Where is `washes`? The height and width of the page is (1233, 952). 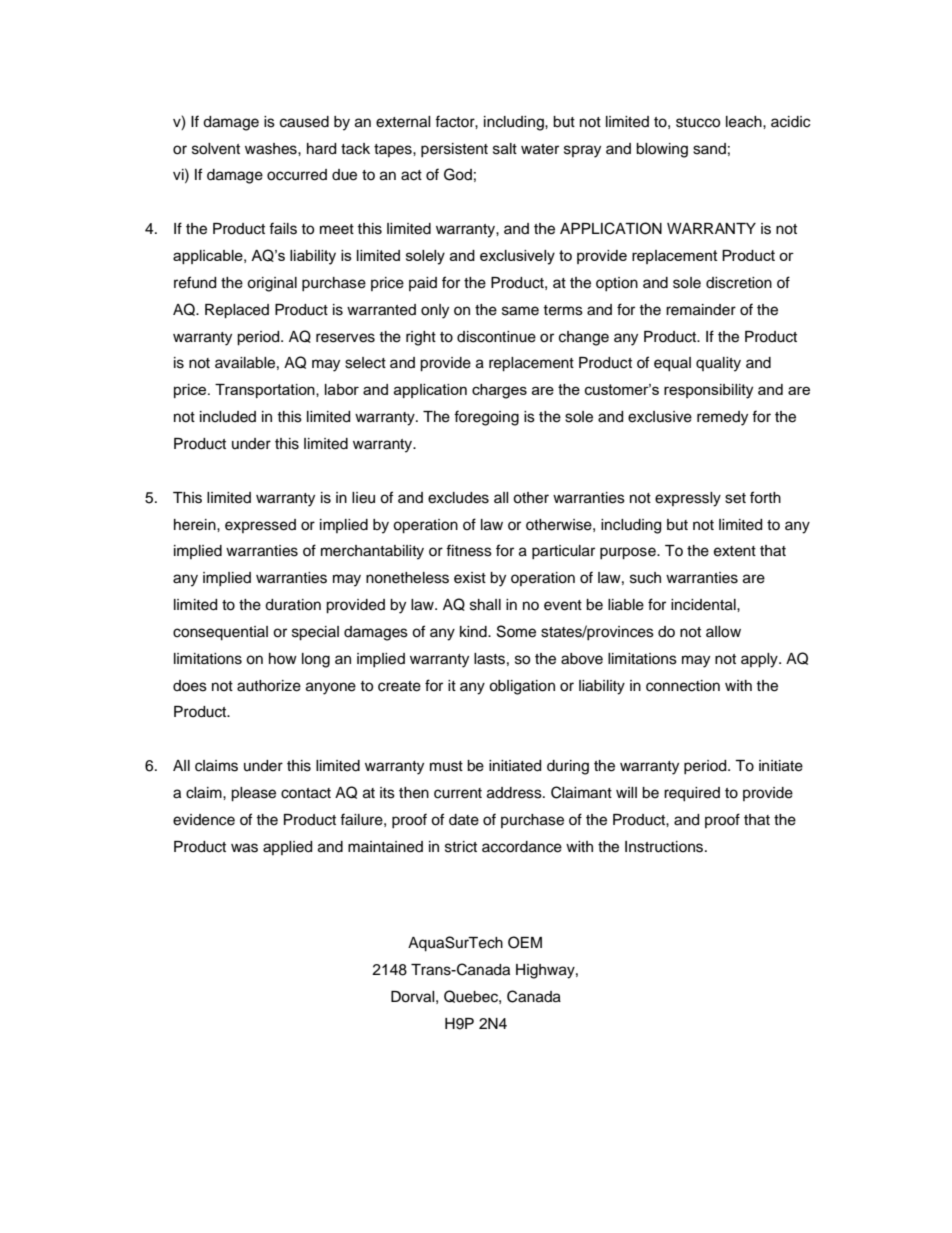 washes is located at coordinates (272, 149).
